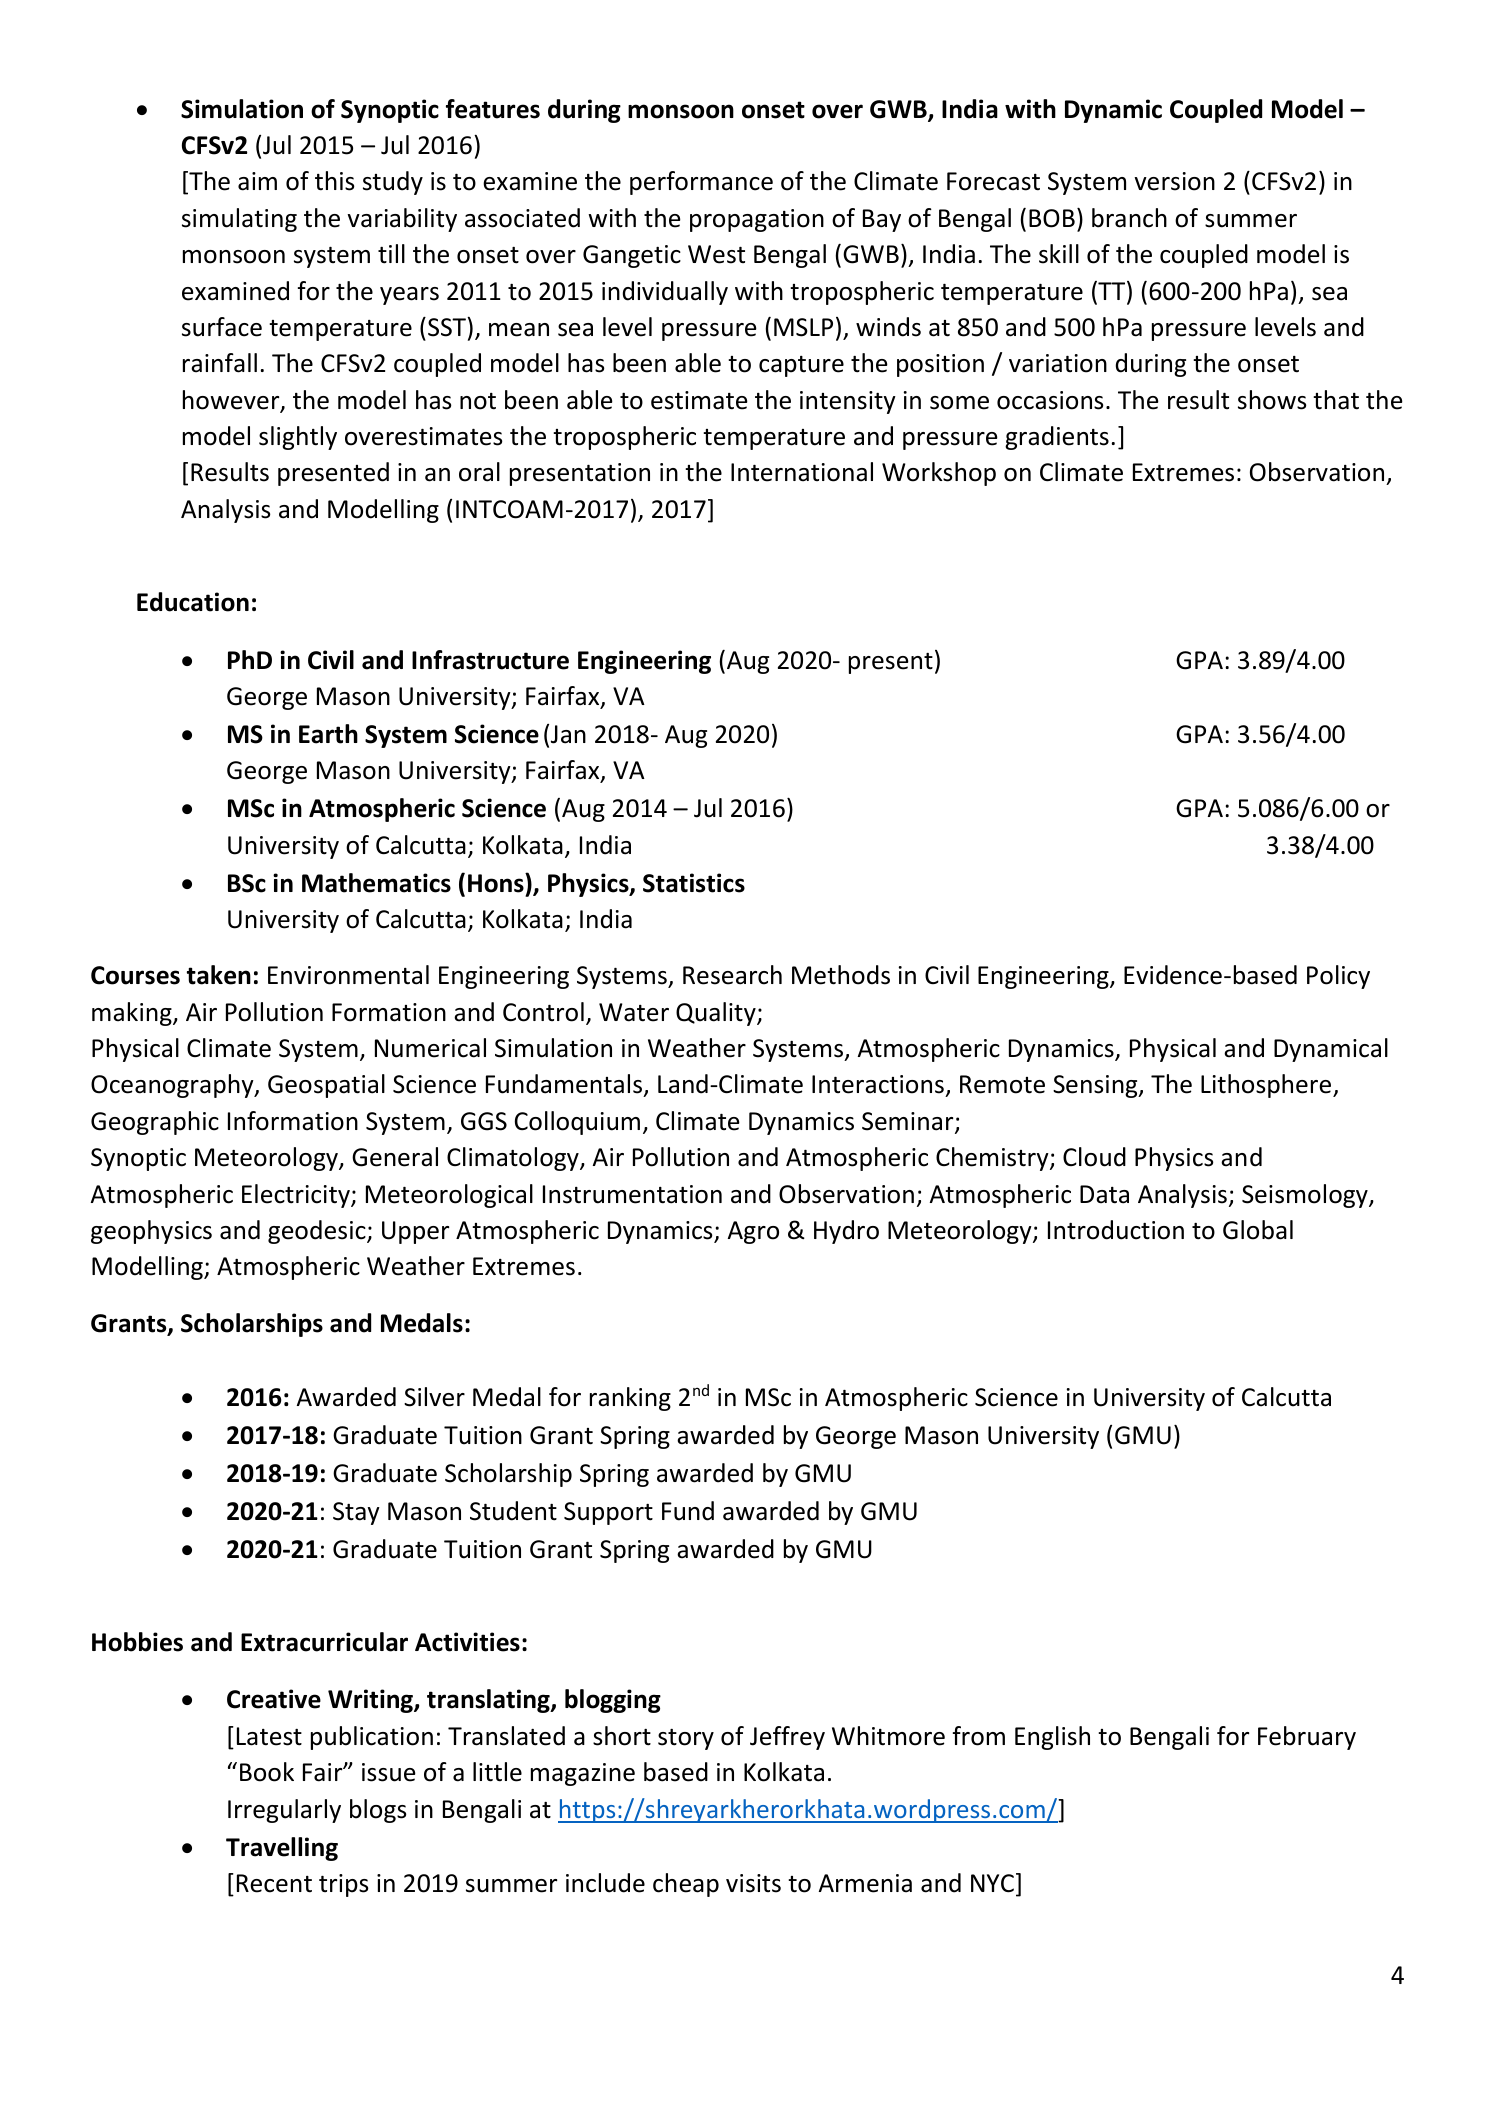 This image has width=1495, height=2114. Describe the element at coordinates (282, 1849) in the image. I see `Travelling` at that location.
